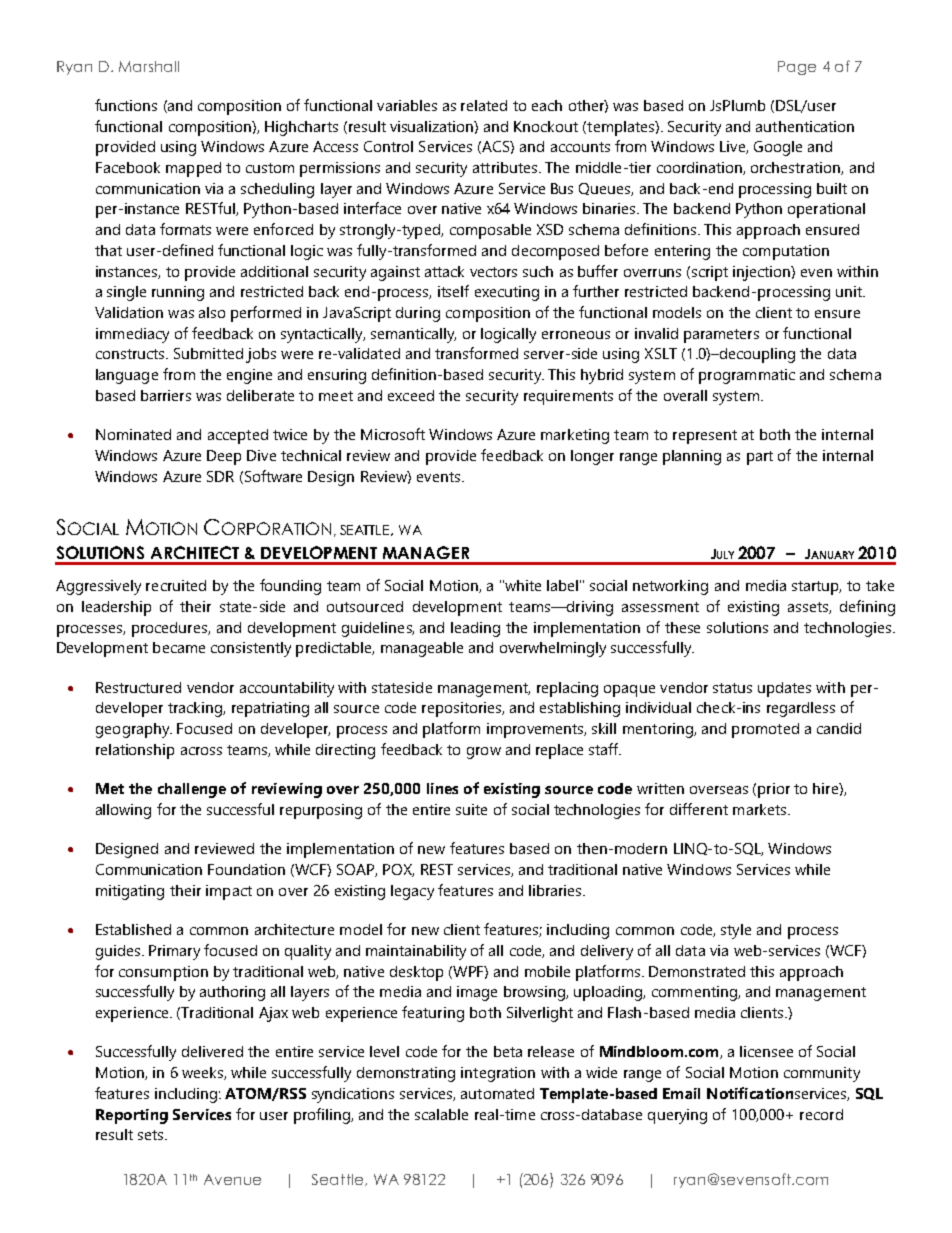 The image size is (952, 1233). I want to click on related, so click(484, 105).
